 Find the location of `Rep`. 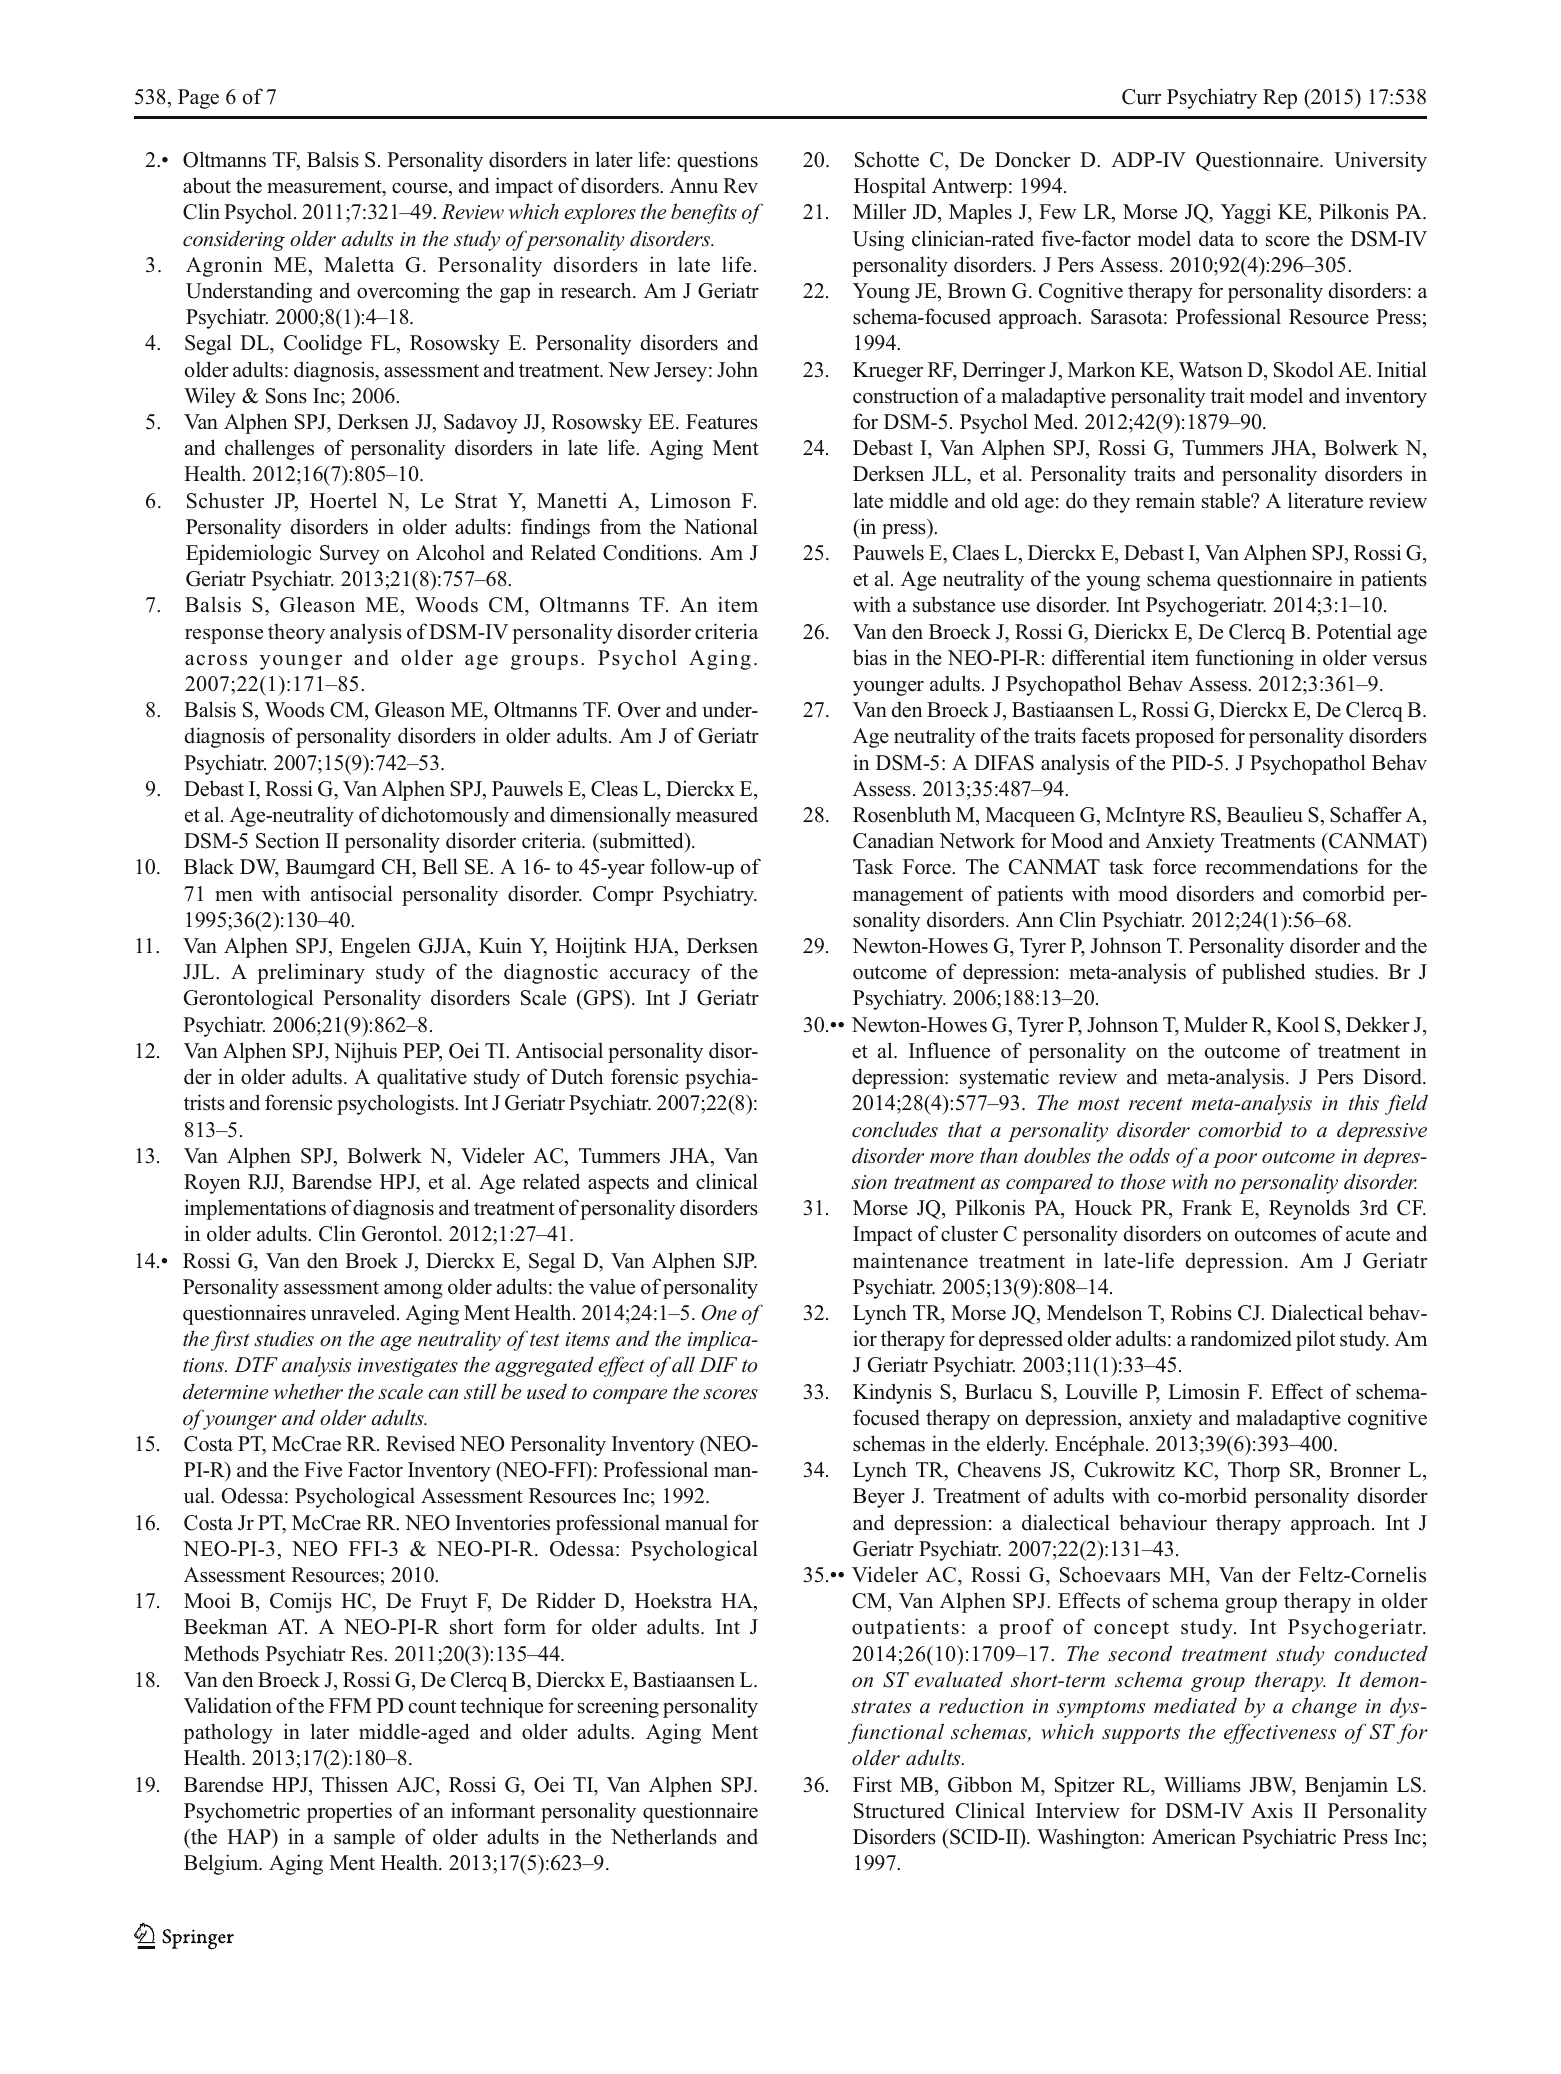

Rep is located at coordinates (1280, 99).
